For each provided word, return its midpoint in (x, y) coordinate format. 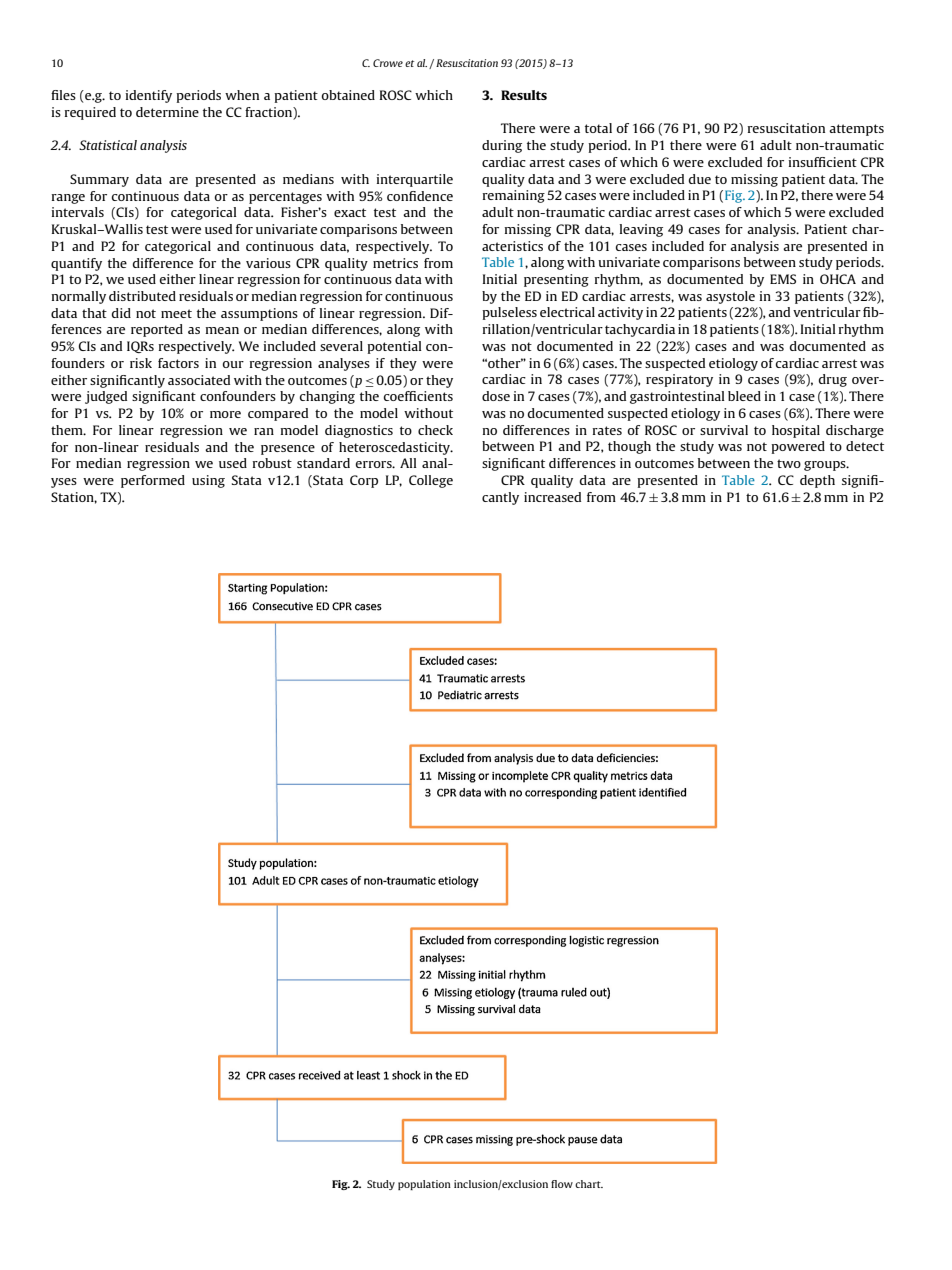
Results (524, 95)
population (424, 1185)
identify (149, 96)
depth (817, 481)
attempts (856, 130)
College (431, 481)
